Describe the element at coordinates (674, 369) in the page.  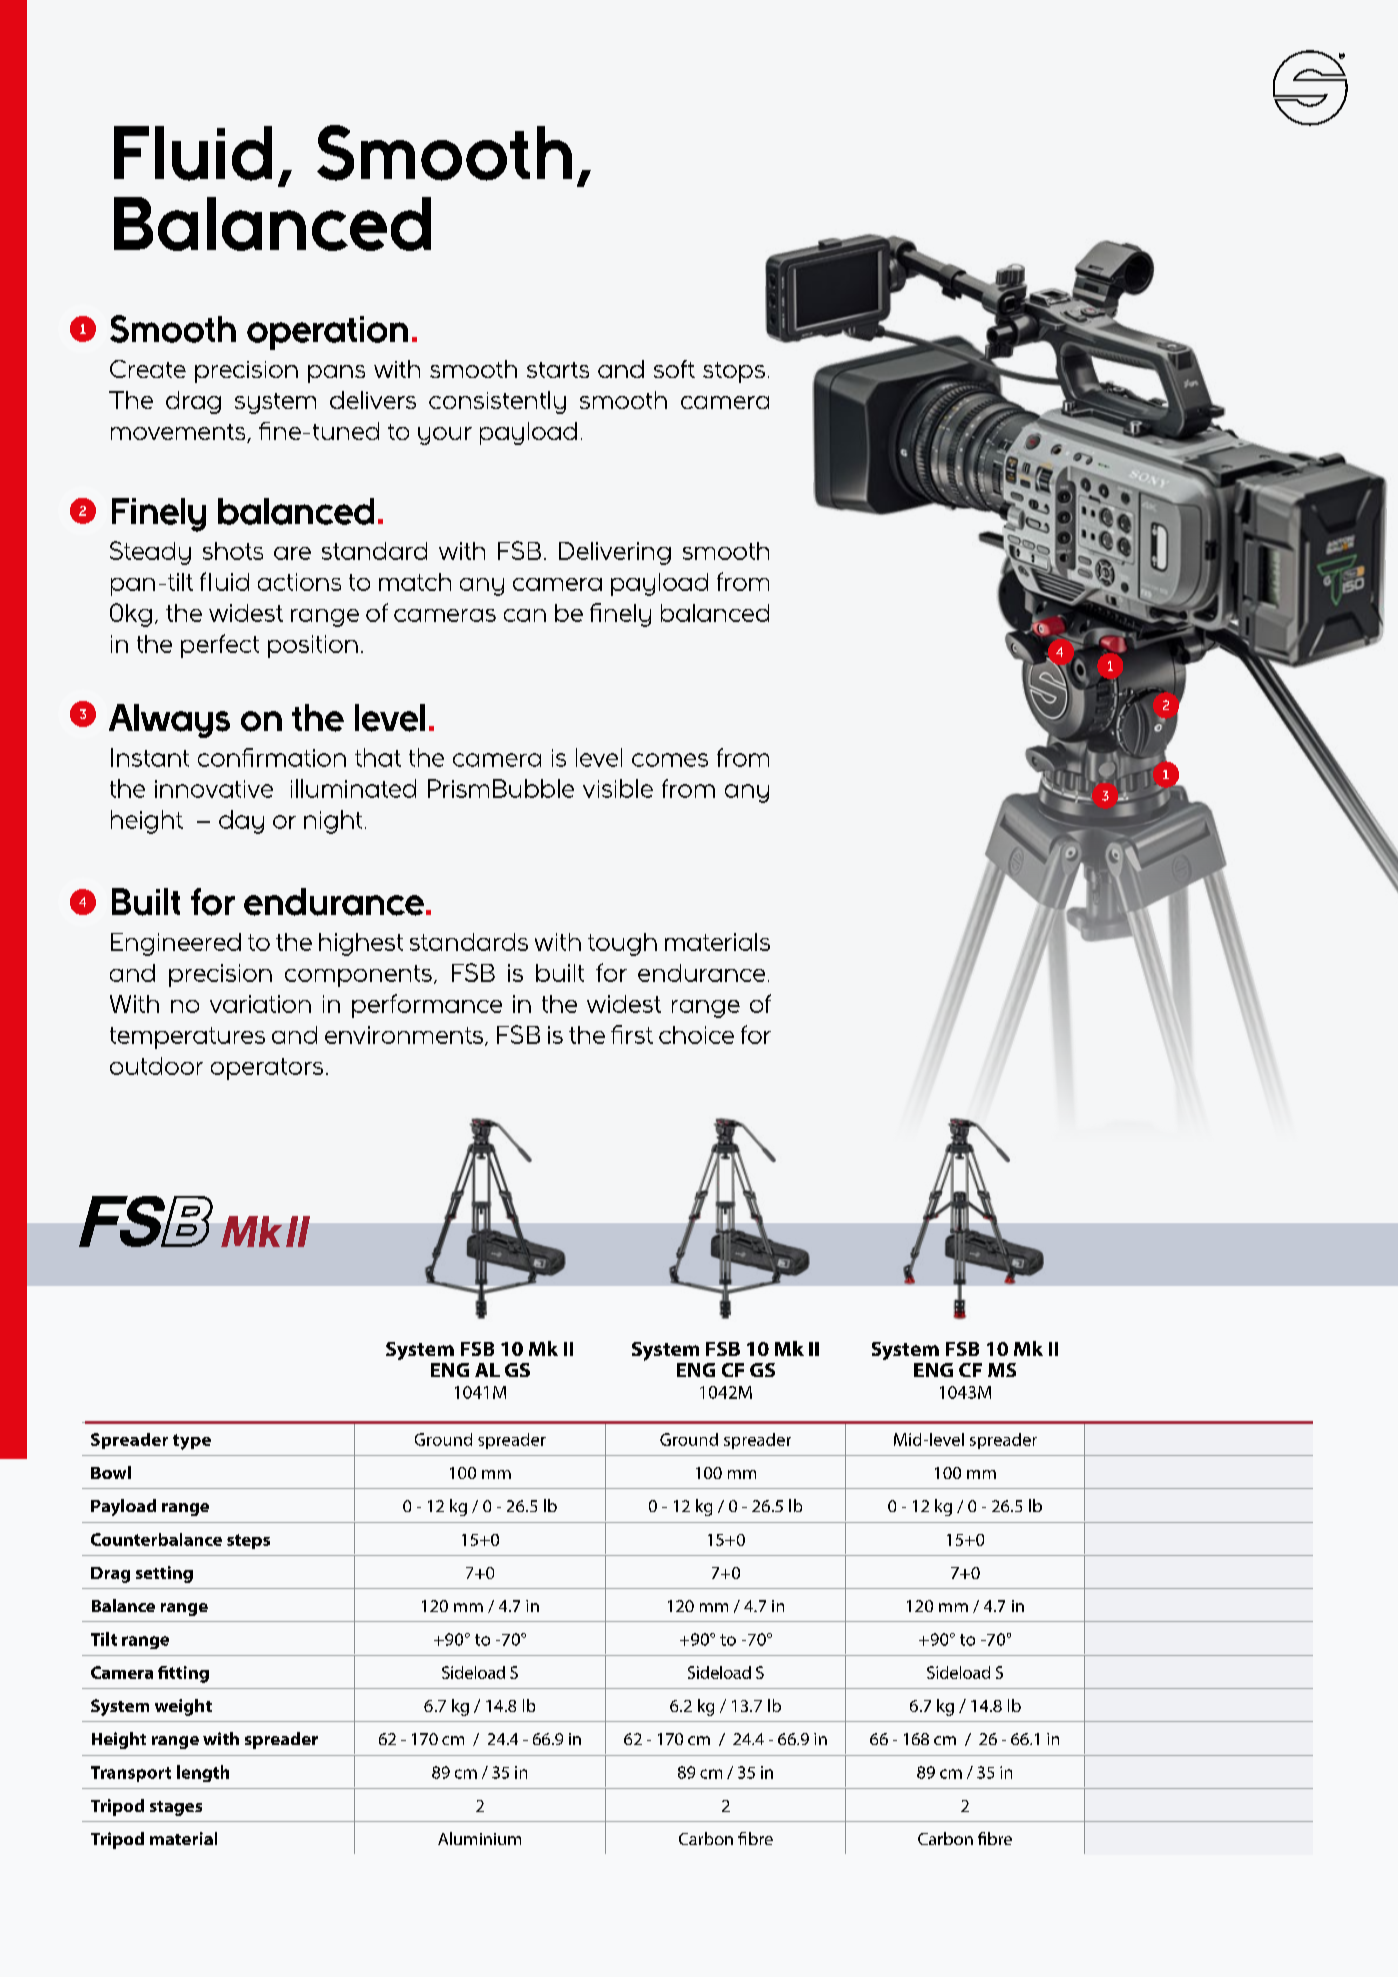
I see `soft` at that location.
